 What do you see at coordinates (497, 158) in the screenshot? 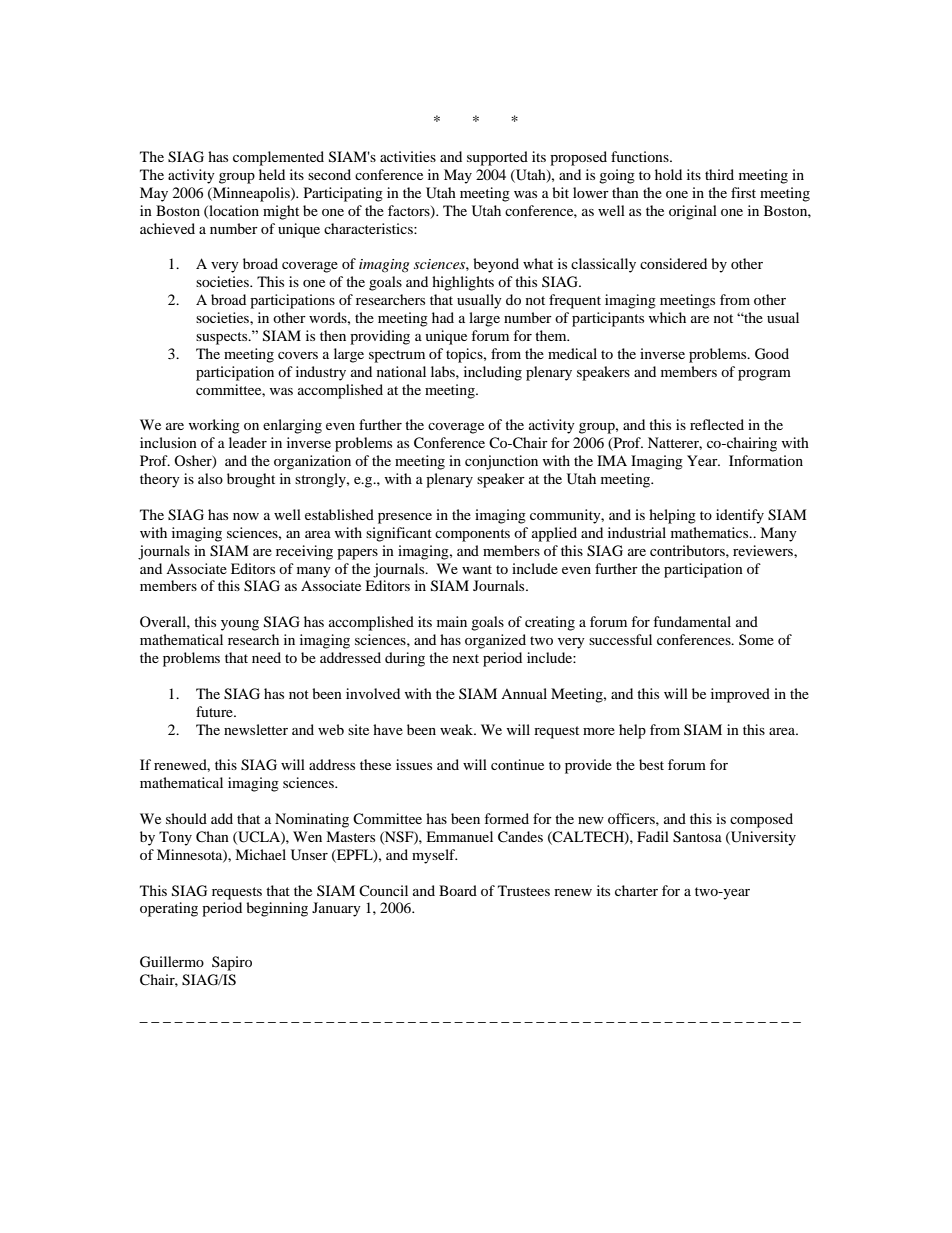
I see `supported` at bounding box center [497, 158].
